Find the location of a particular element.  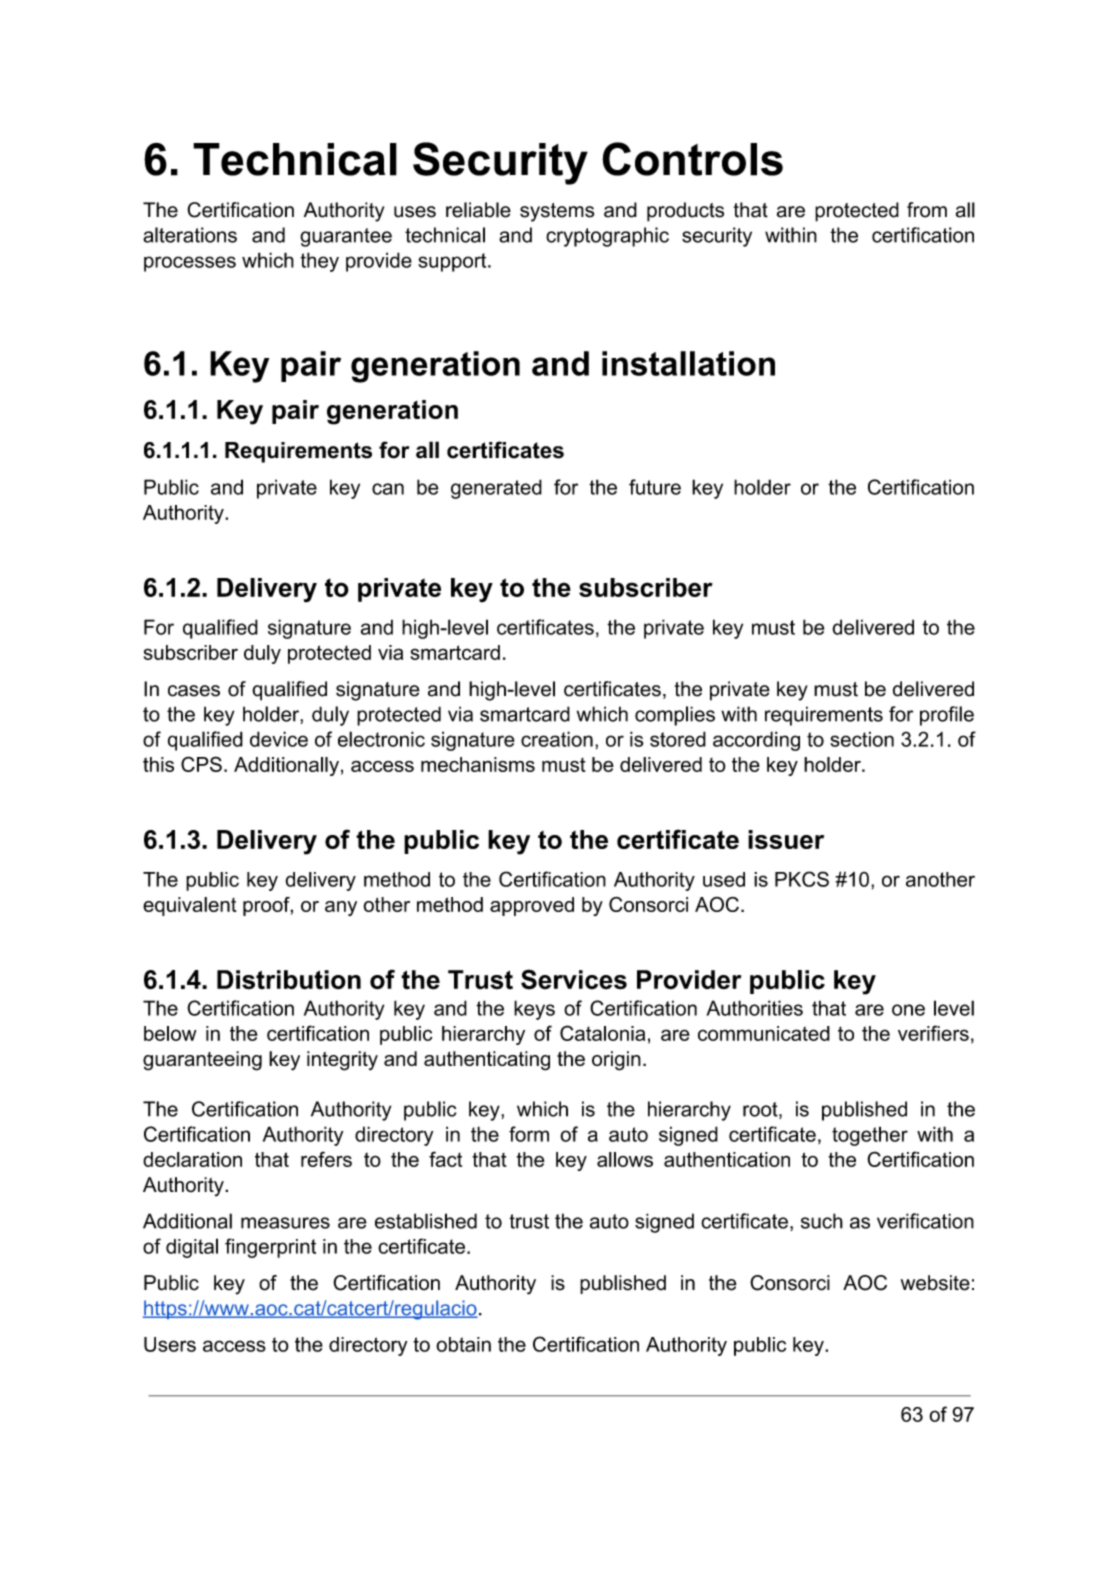

systems is located at coordinates (557, 212).
